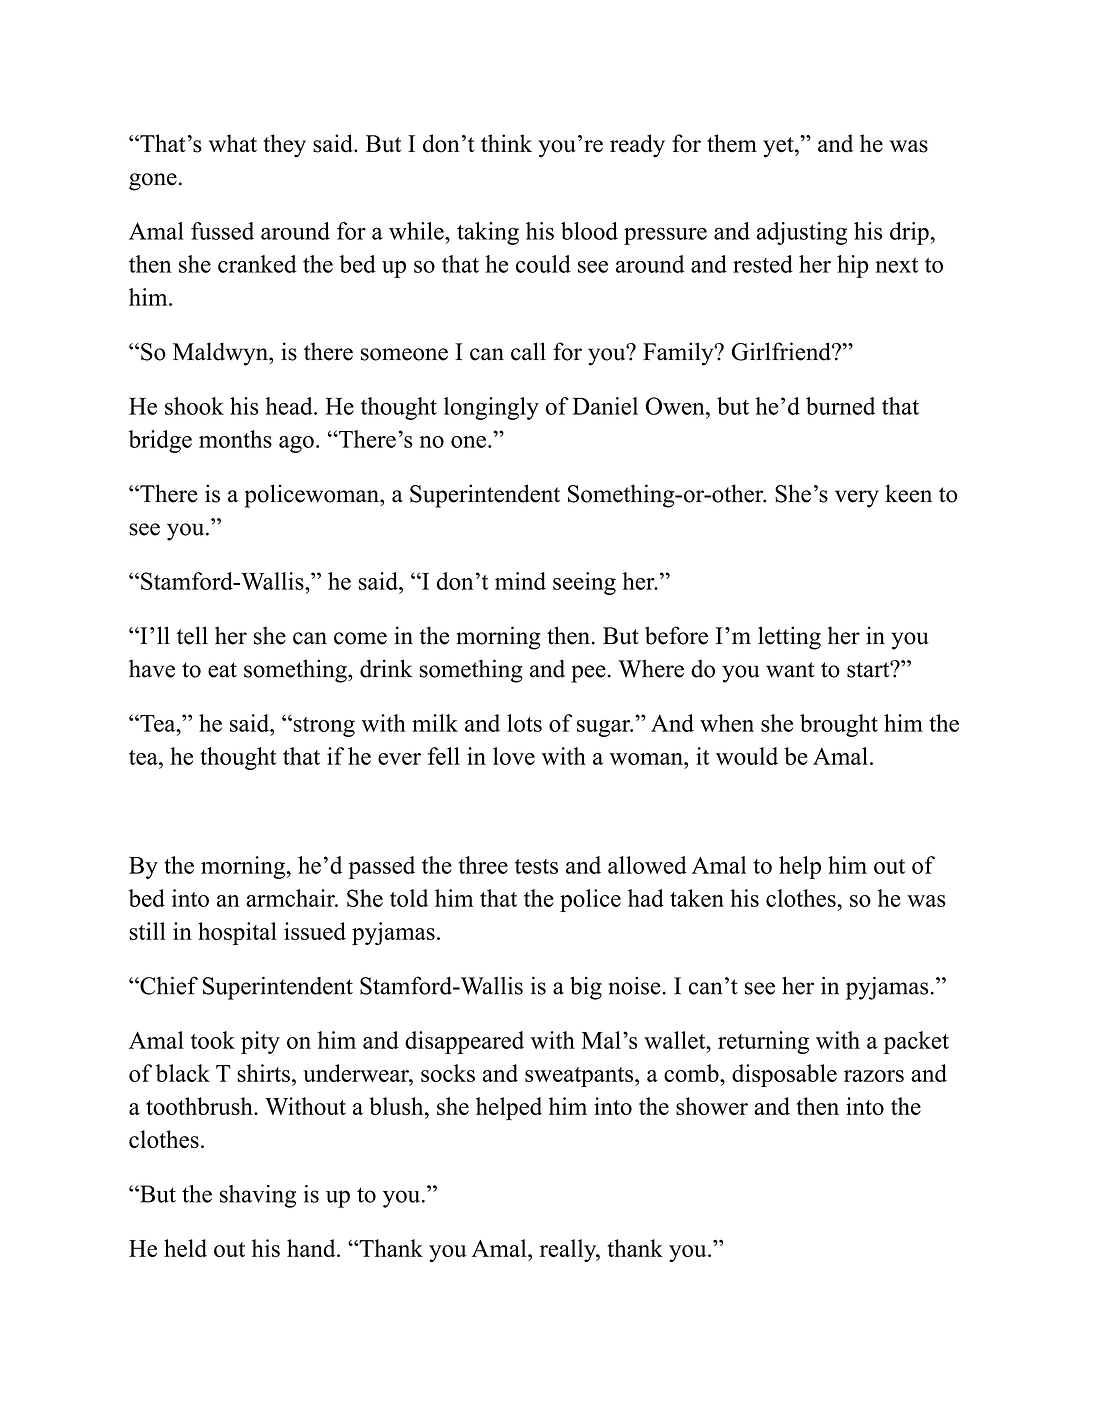 Image resolution: width=1093 pixels, height=1414 pixels. I want to click on shower, so click(712, 1106).
